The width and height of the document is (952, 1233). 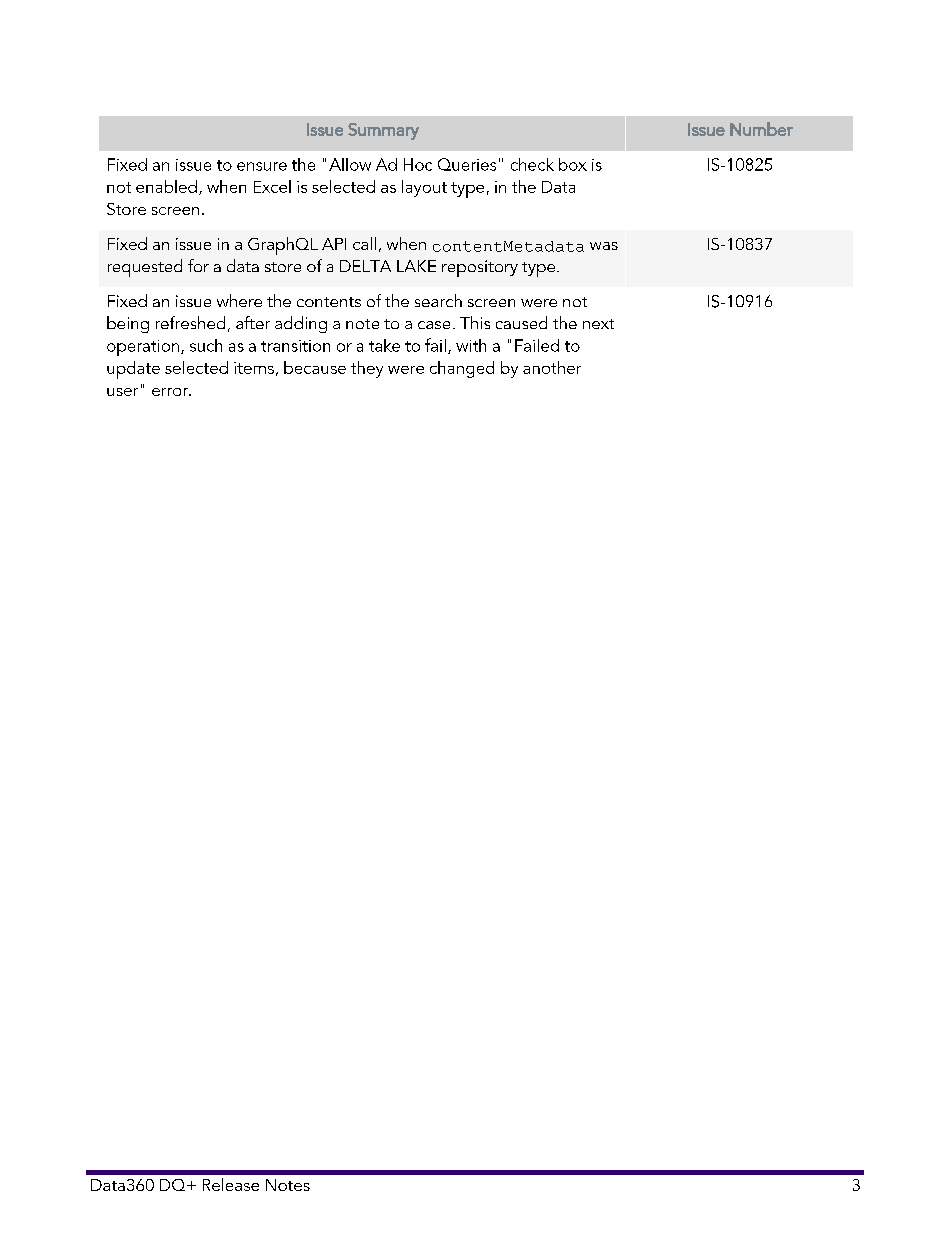 I want to click on ensure, so click(x=262, y=166).
